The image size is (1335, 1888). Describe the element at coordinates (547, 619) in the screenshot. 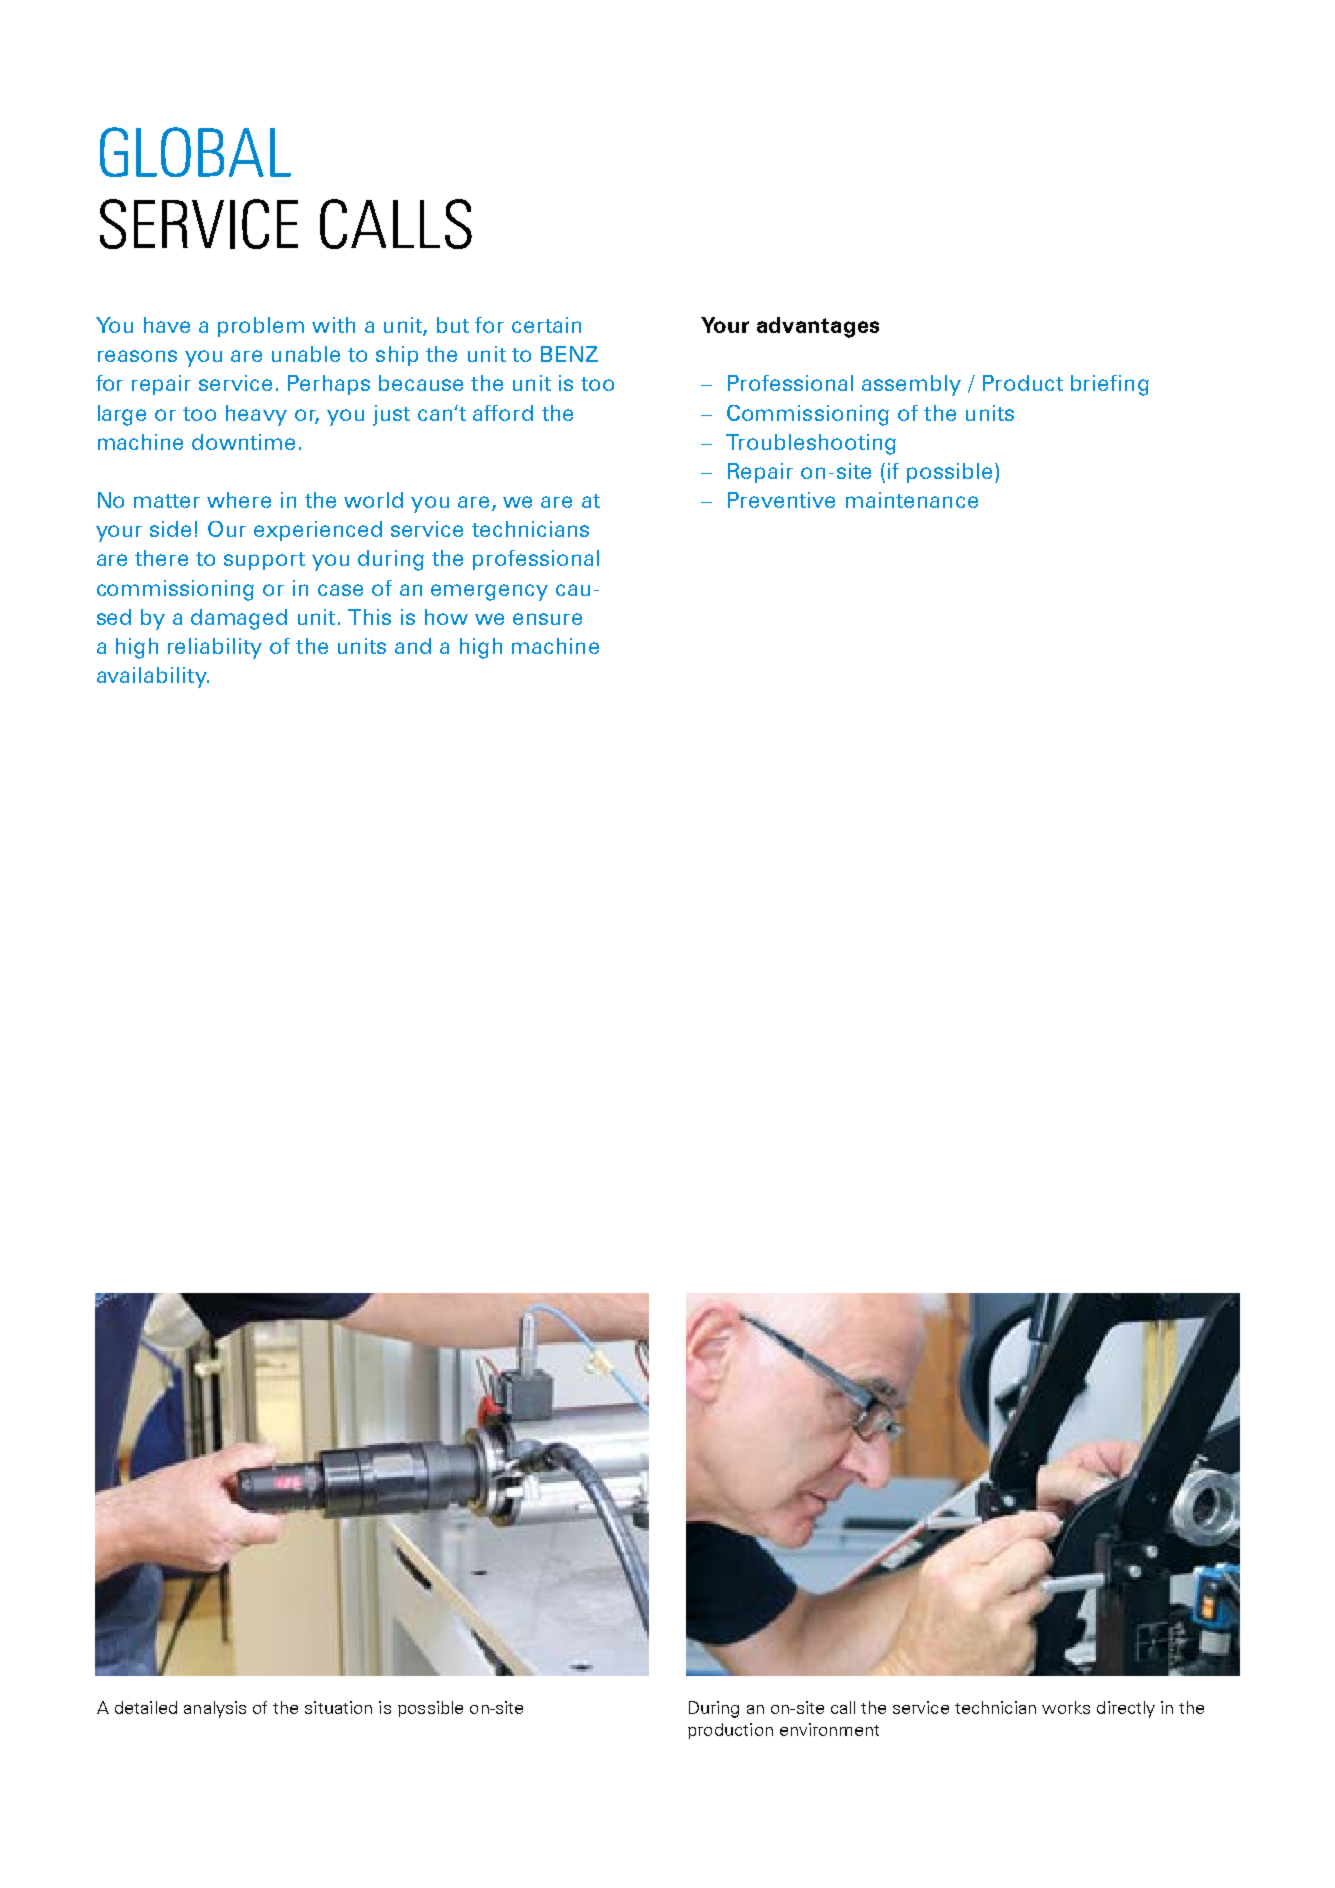

I see `ensure` at that location.
